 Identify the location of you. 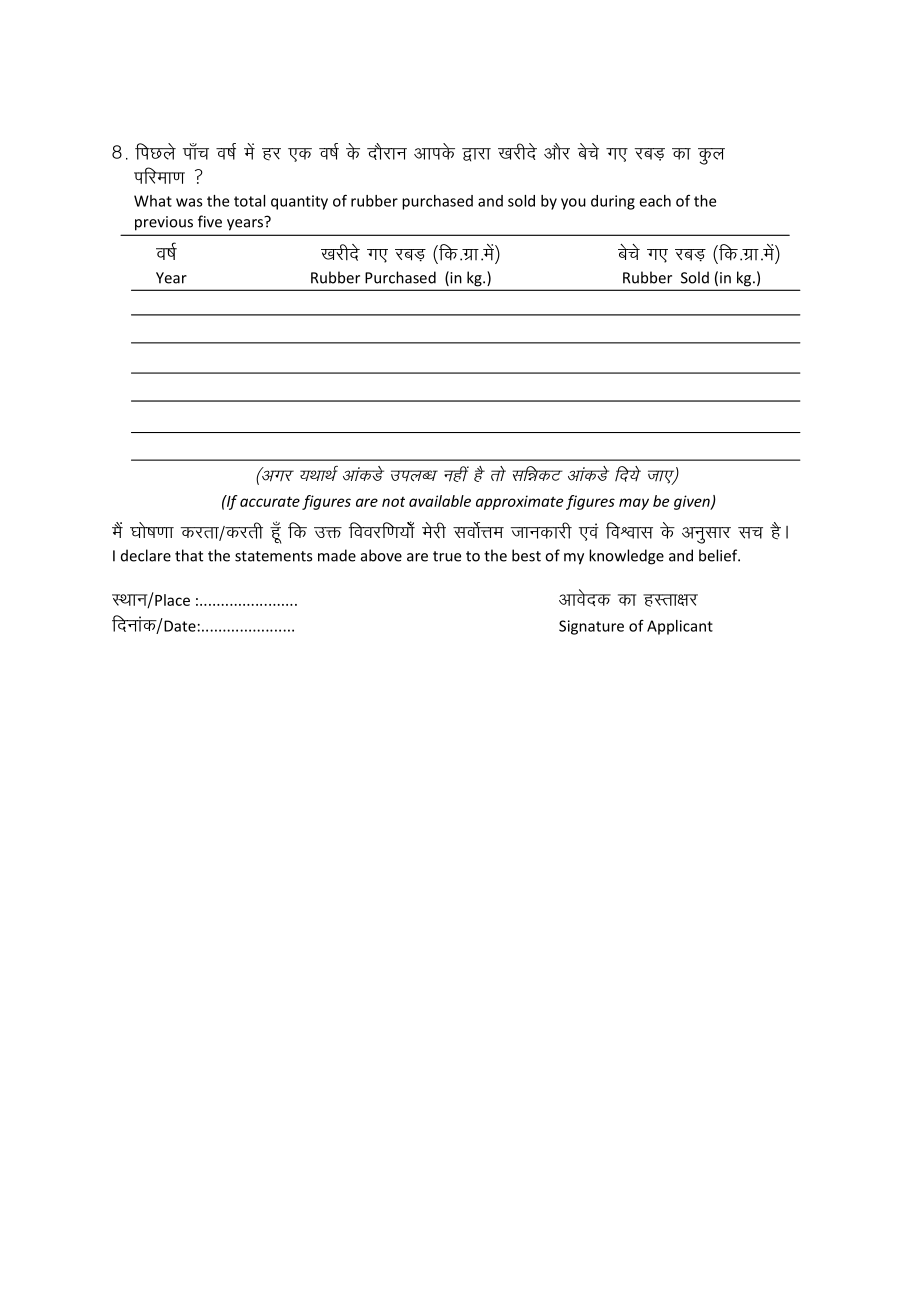
(573, 204).
